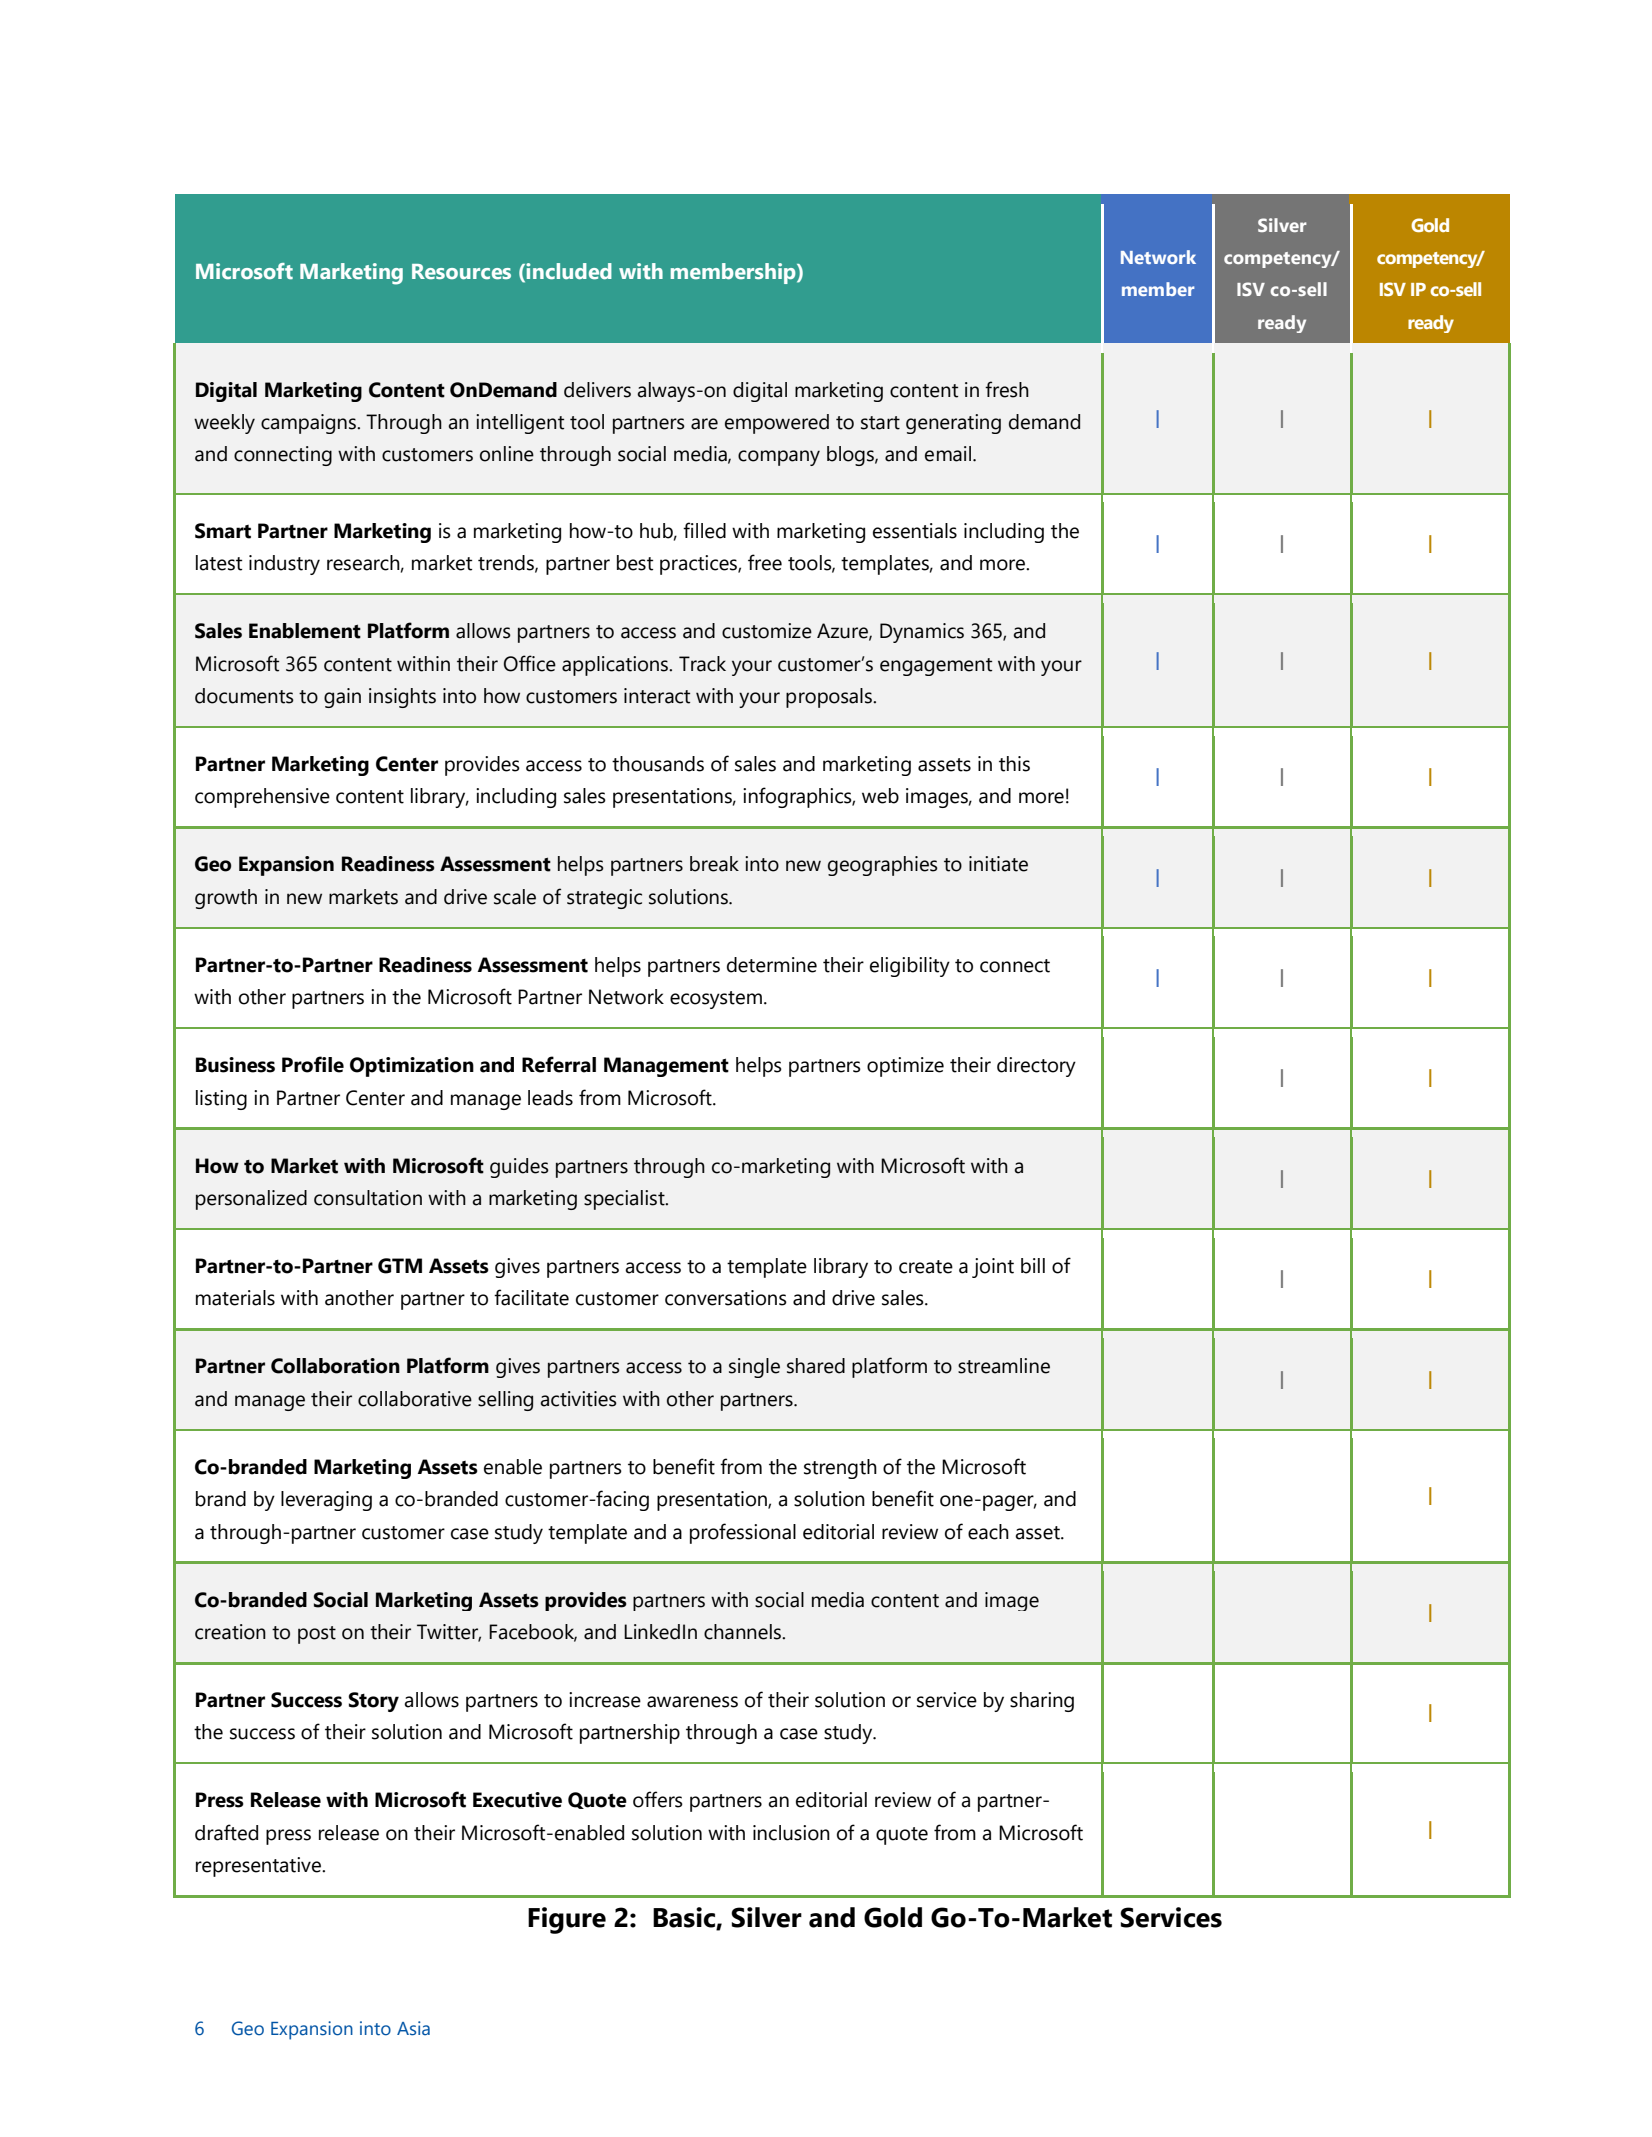 This document has width=1652, height=2137. Describe the element at coordinates (625, 1200) in the document. I see `specialist` at that location.
